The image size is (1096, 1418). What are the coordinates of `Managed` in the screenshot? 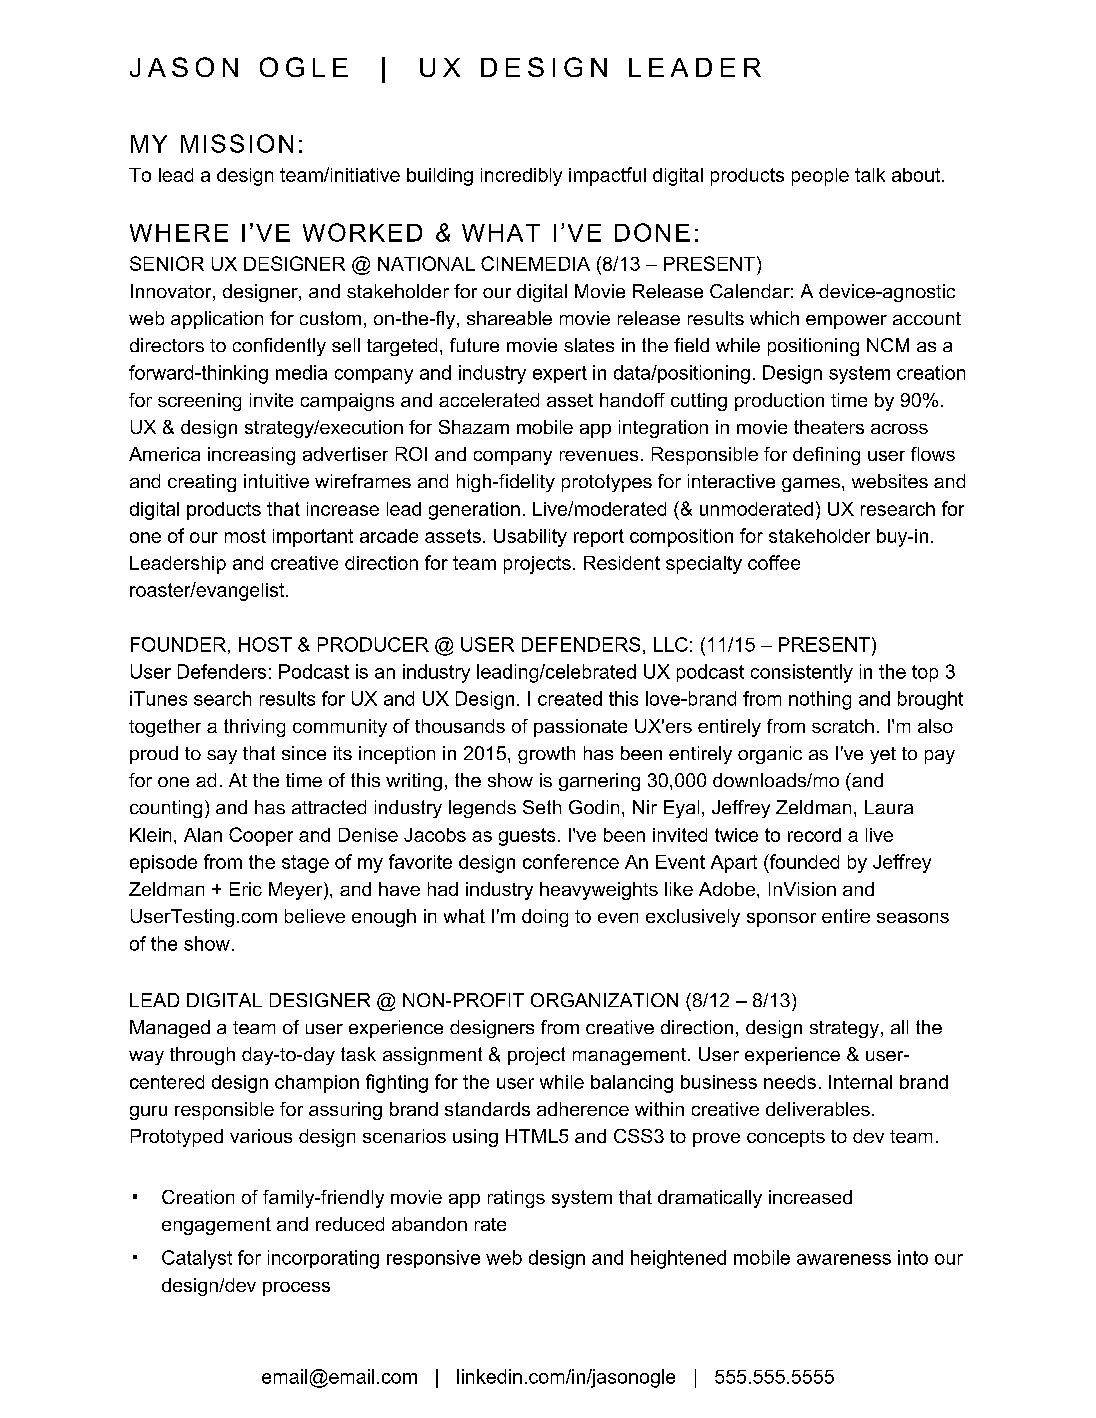 It's located at (170, 1029).
